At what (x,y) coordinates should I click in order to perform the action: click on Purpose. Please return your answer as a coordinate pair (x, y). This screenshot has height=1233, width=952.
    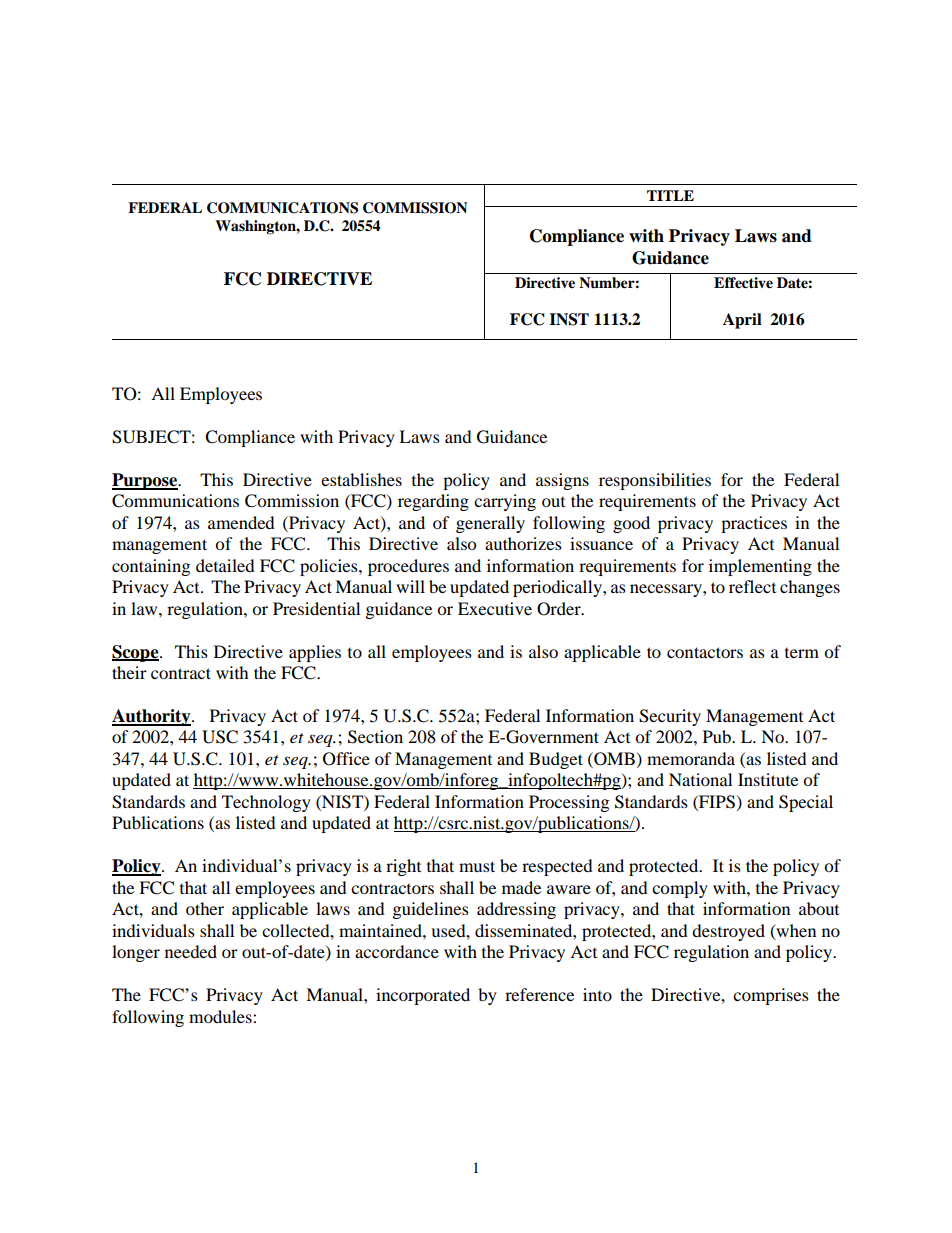
    Looking at the image, I should click on (145, 481).
